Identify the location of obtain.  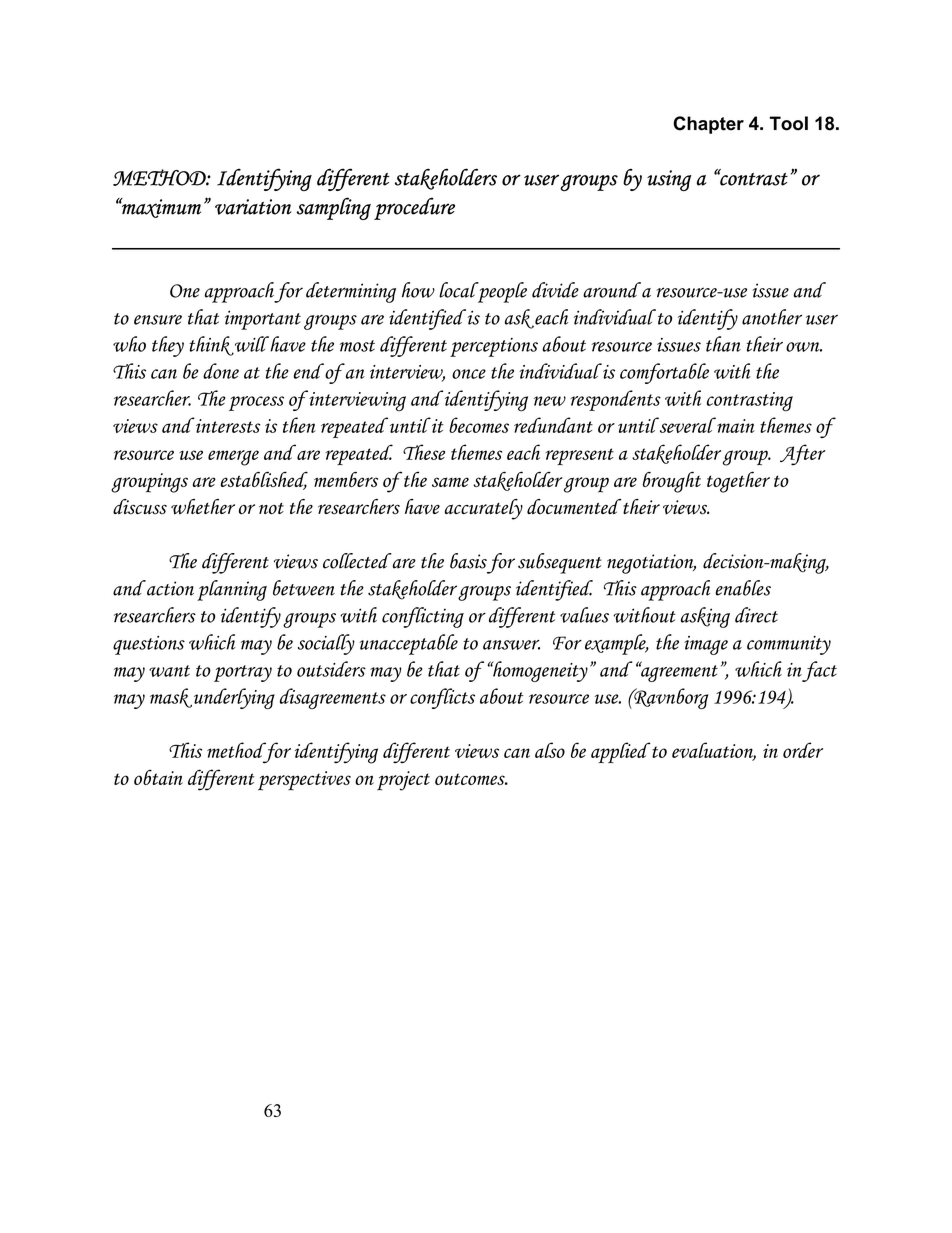
(158, 777).
